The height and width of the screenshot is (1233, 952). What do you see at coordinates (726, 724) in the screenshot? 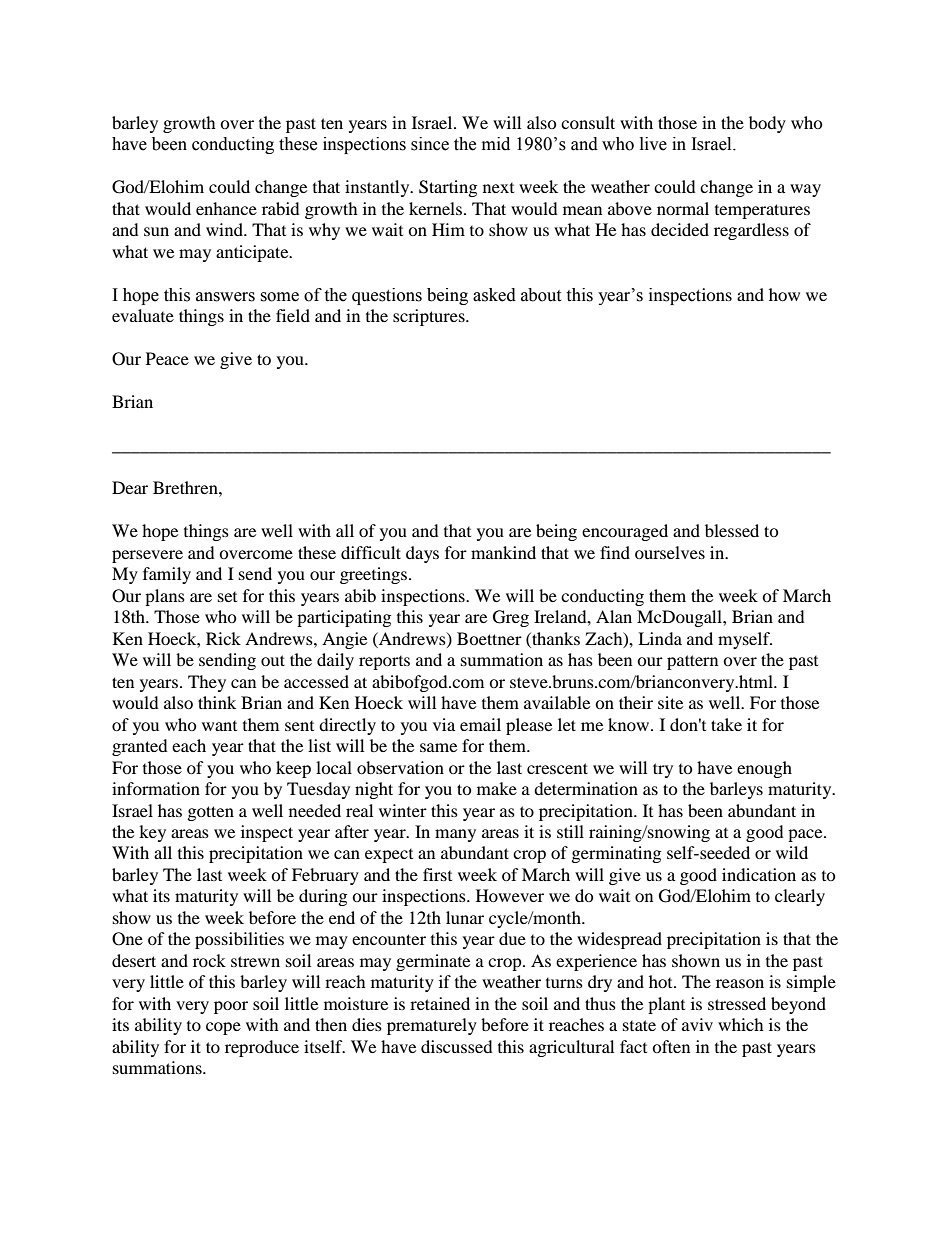
I see `take` at bounding box center [726, 724].
